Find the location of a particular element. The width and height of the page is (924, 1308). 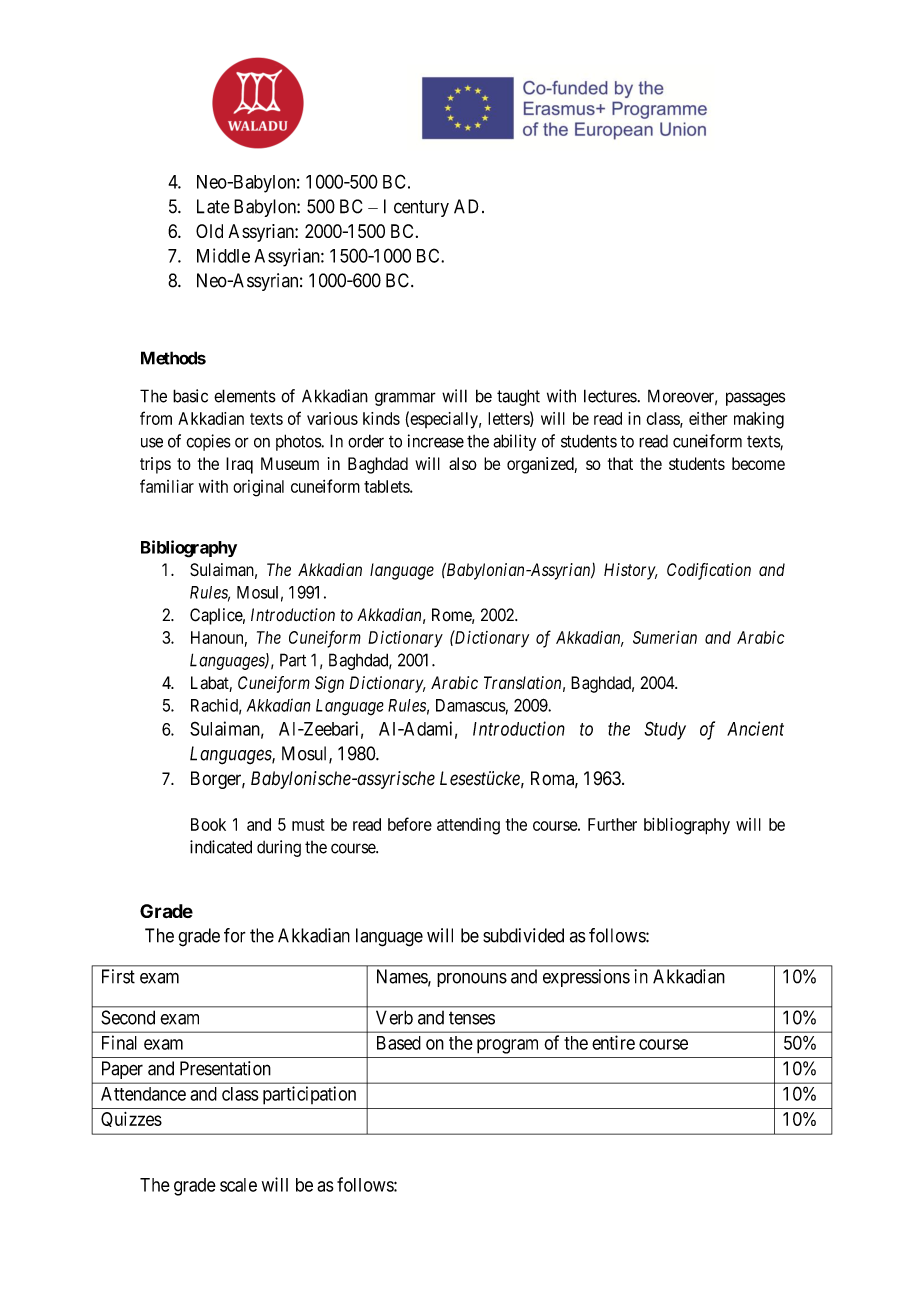

pronouns is located at coordinates (472, 980).
